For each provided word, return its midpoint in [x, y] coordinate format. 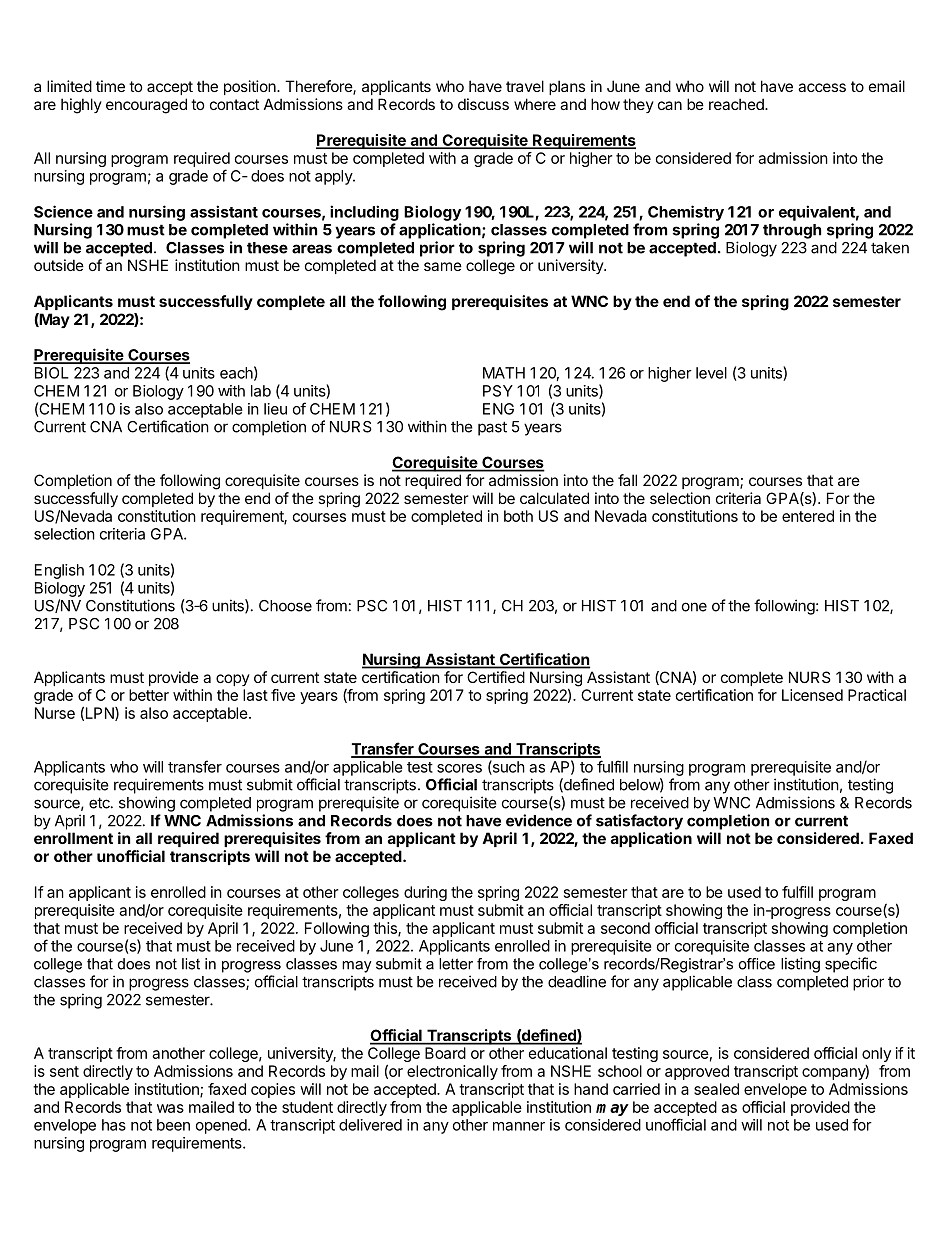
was [170, 1108]
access [822, 87]
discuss [483, 104]
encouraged [146, 106]
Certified [496, 677]
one [694, 607]
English [59, 571]
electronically [452, 1072]
